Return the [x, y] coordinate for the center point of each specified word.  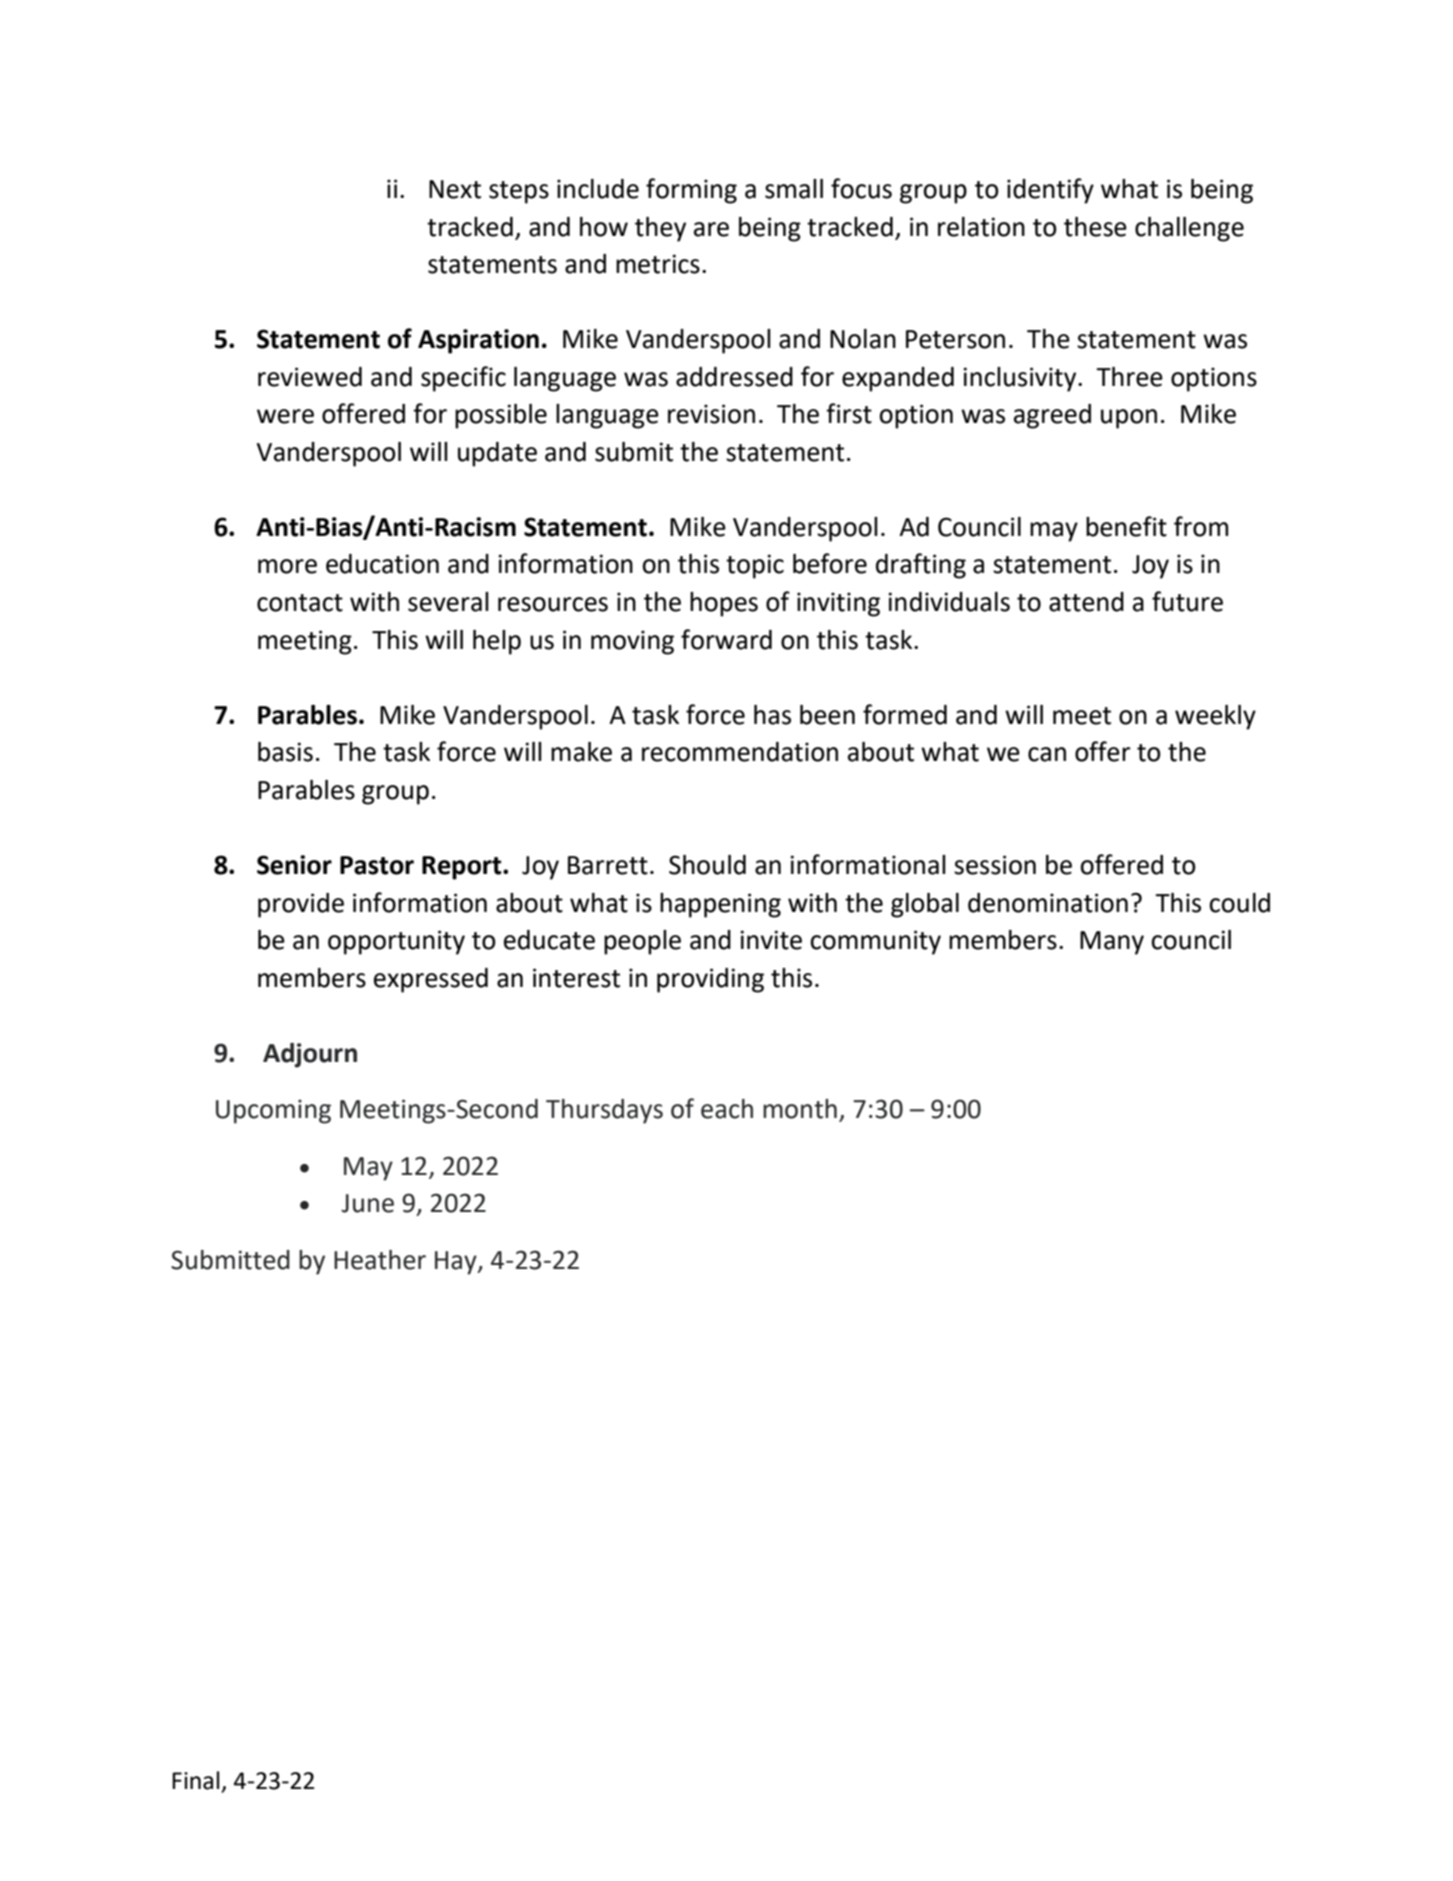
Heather [380, 1260]
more [287, 566]
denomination [1048, 903]
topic [755, 566]
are [711, 229]
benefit [1126, 526]
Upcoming [273, 1111]
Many [1112, 943]
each [727, 1109]
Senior [294, 865]
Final [195, 1780]
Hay [457, 1263]
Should [707, 865]
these [1095, 227]
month [800, 1109]
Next [455, 189]
